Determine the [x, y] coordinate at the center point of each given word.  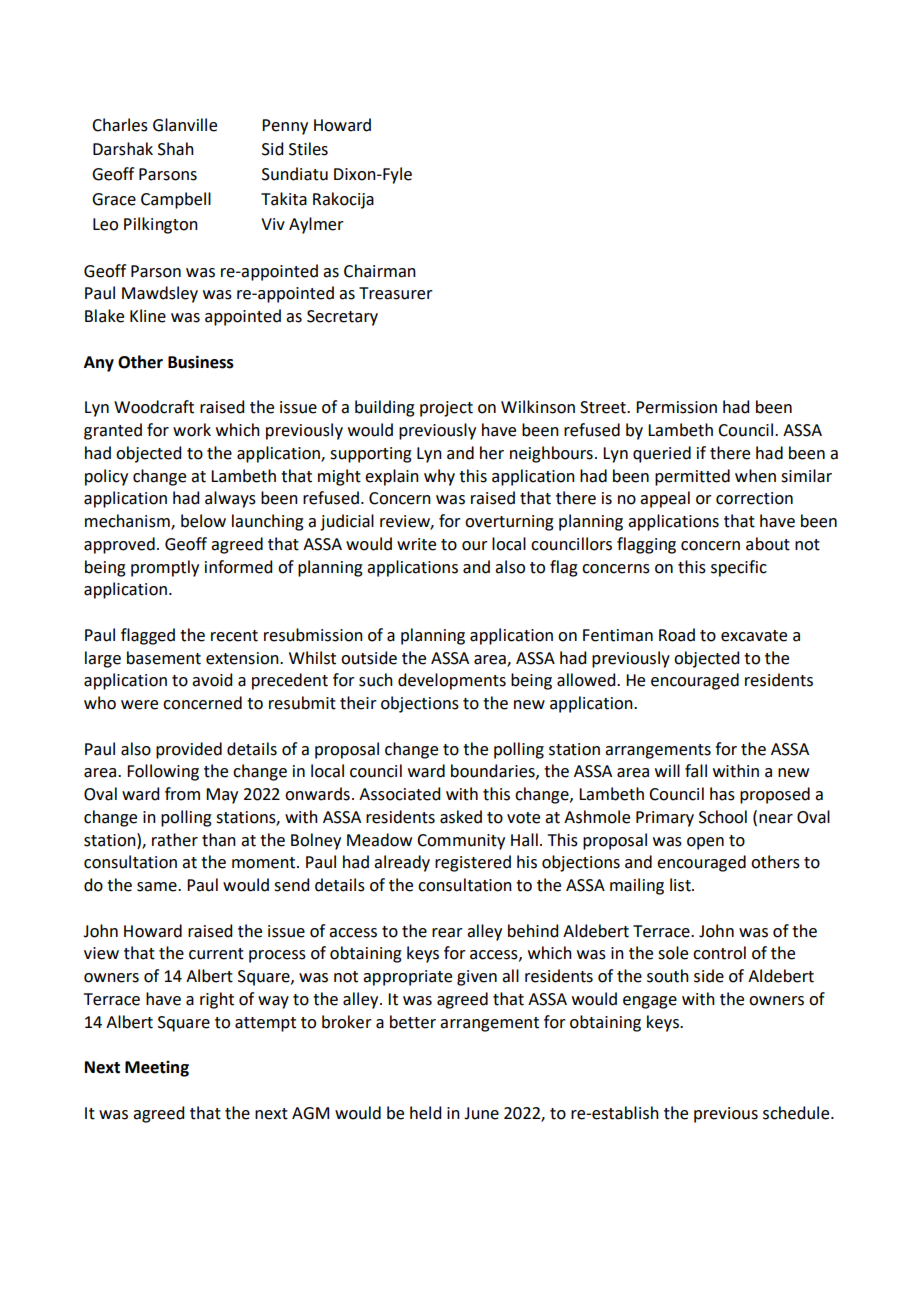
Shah [176, 149]
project [446, 409]
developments [452, 681]
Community [461, 842]
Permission [676, 407]
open [705, 843]
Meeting [157, 1069]
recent [234, 636]
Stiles [308, 149]
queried [662, 454]
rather [175, 840]
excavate [754, 636]
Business [201, 362]
